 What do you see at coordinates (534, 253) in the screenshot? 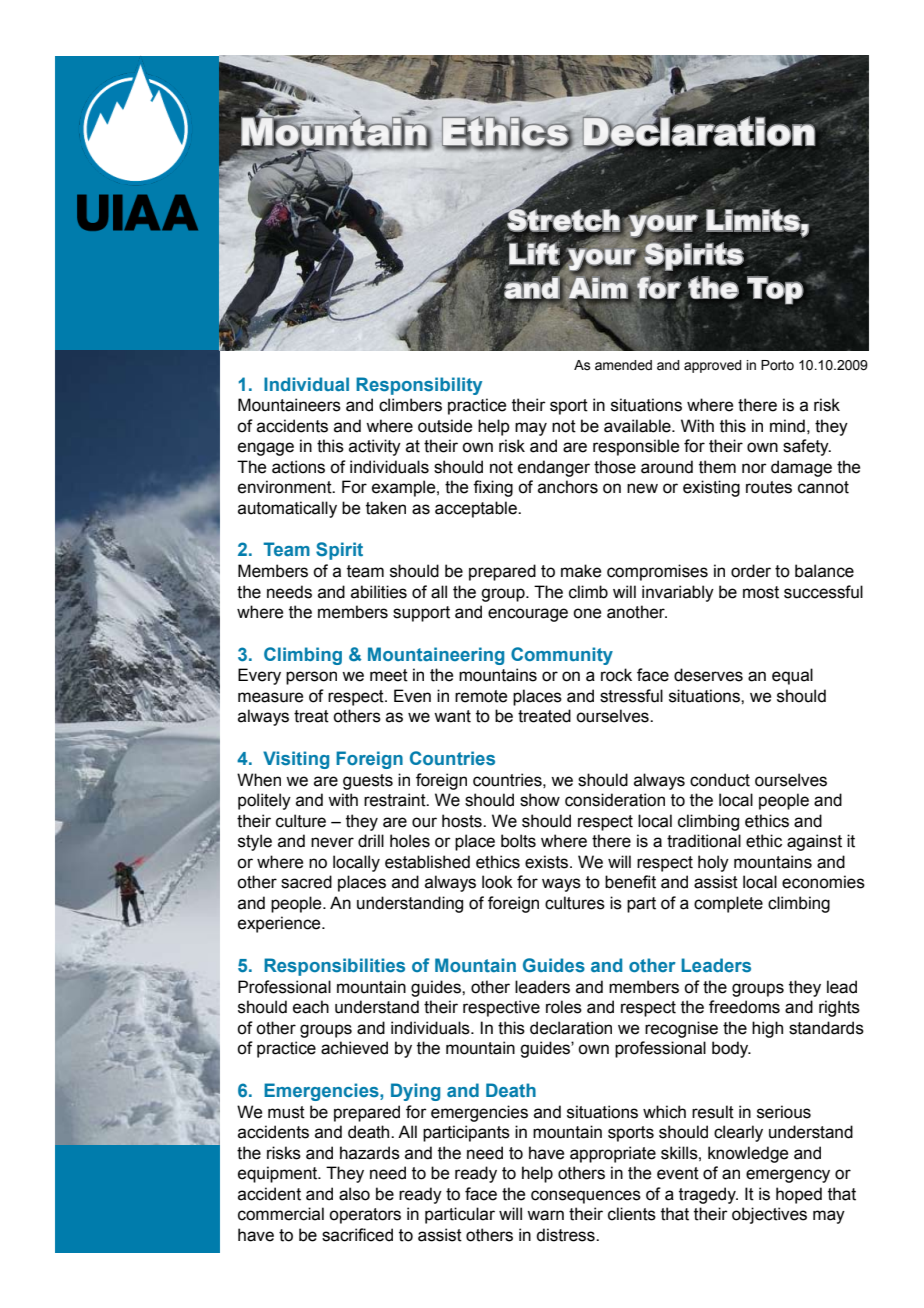
I see `Lift` at bounding box center [534, 253].
